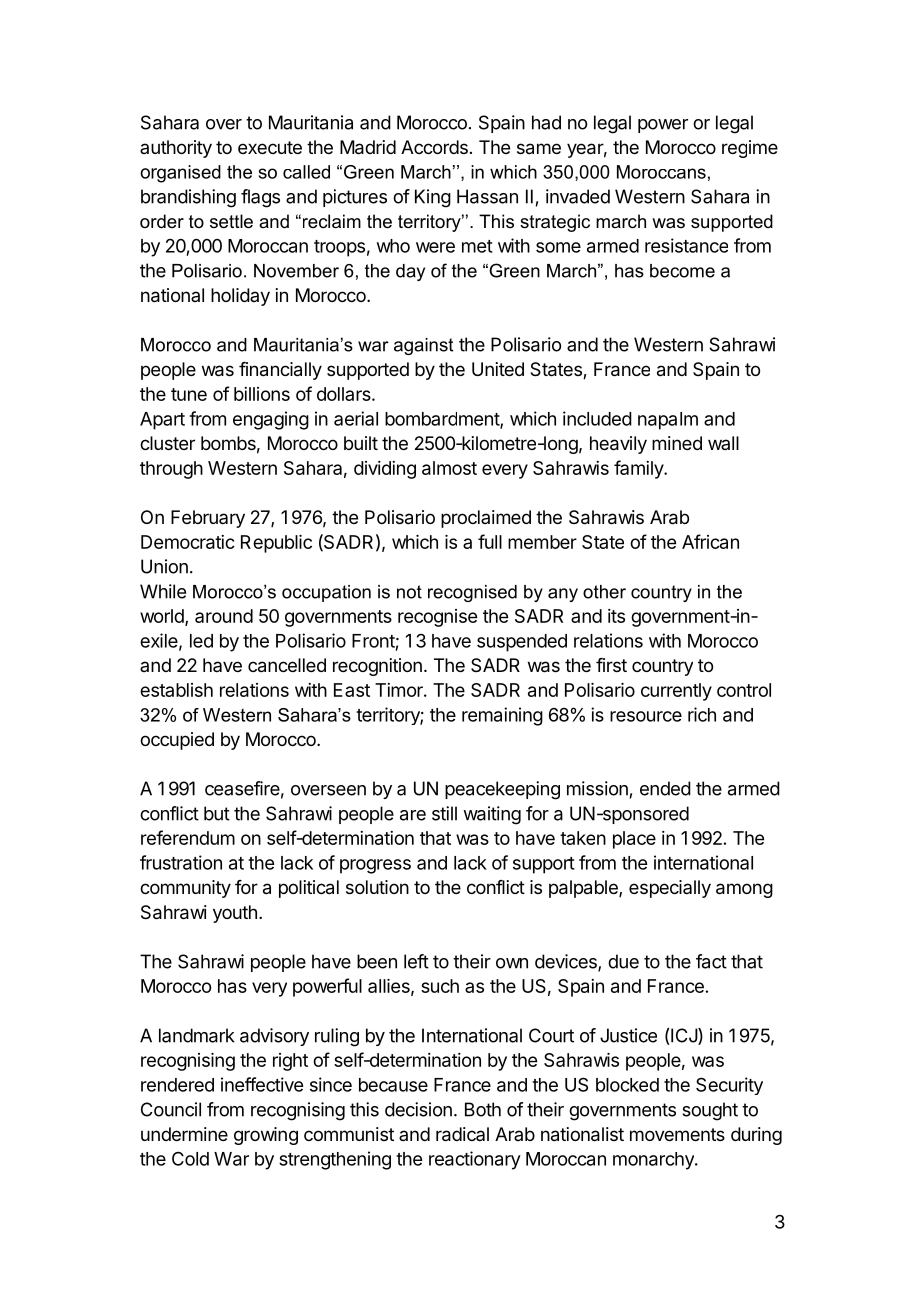  Describe the element at coordinates (224, 616) in the image. I see `around` at that location.
